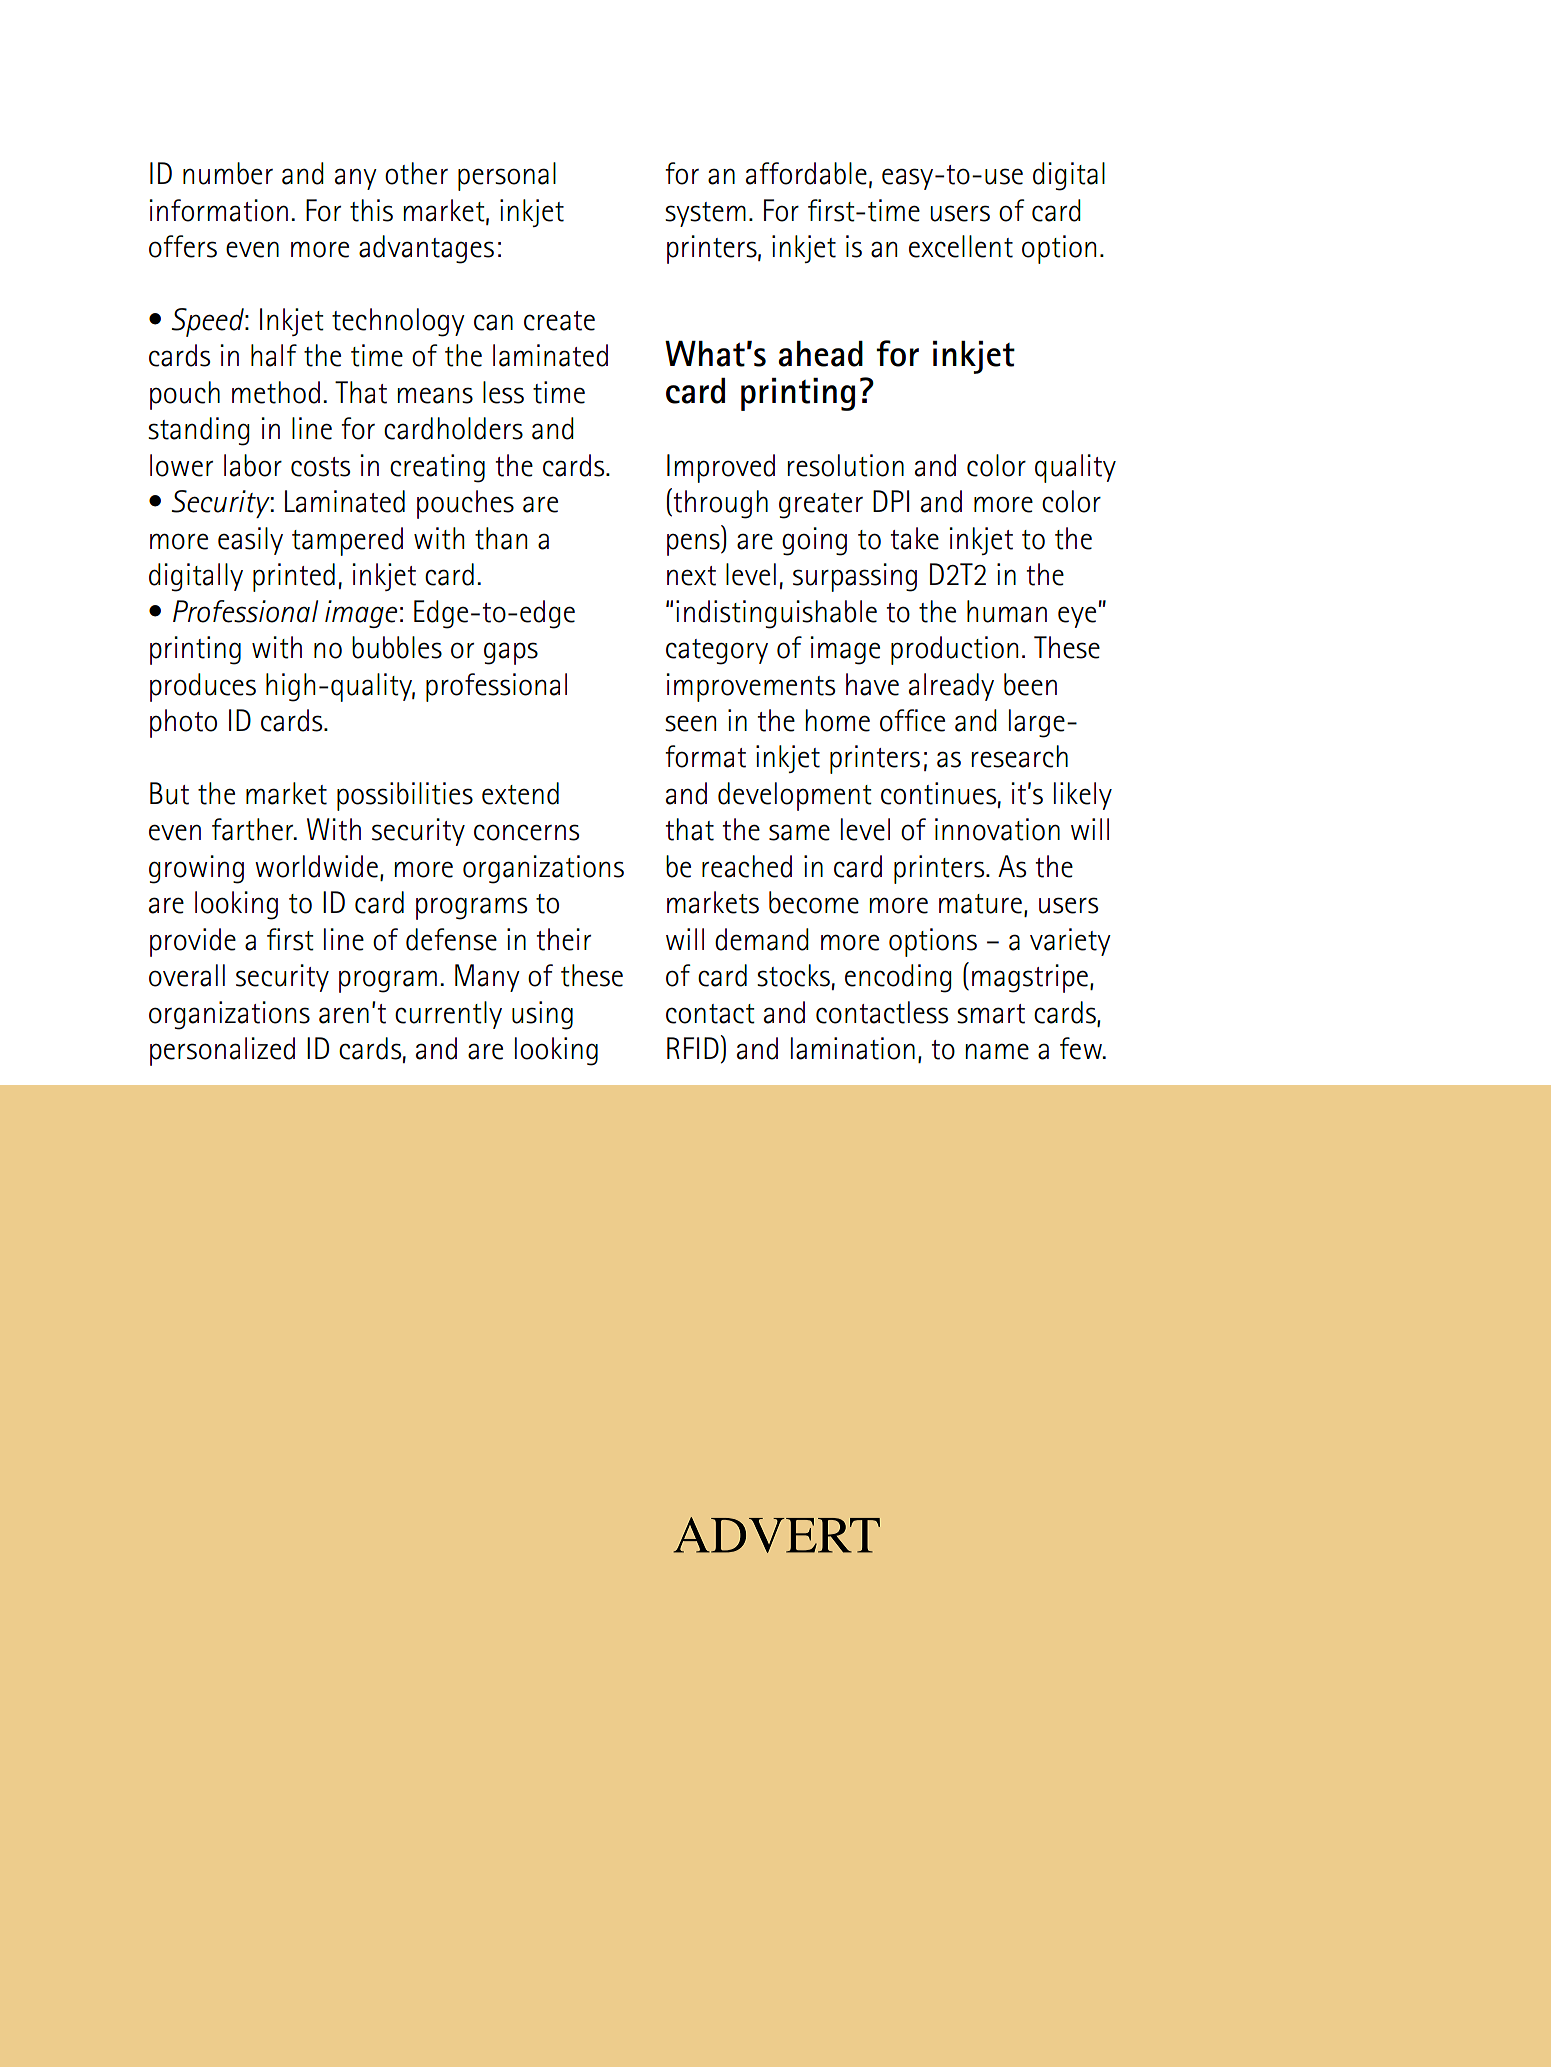  Describe the element at coordinates (961, 246) in the image. I see `excellent` at that location.
